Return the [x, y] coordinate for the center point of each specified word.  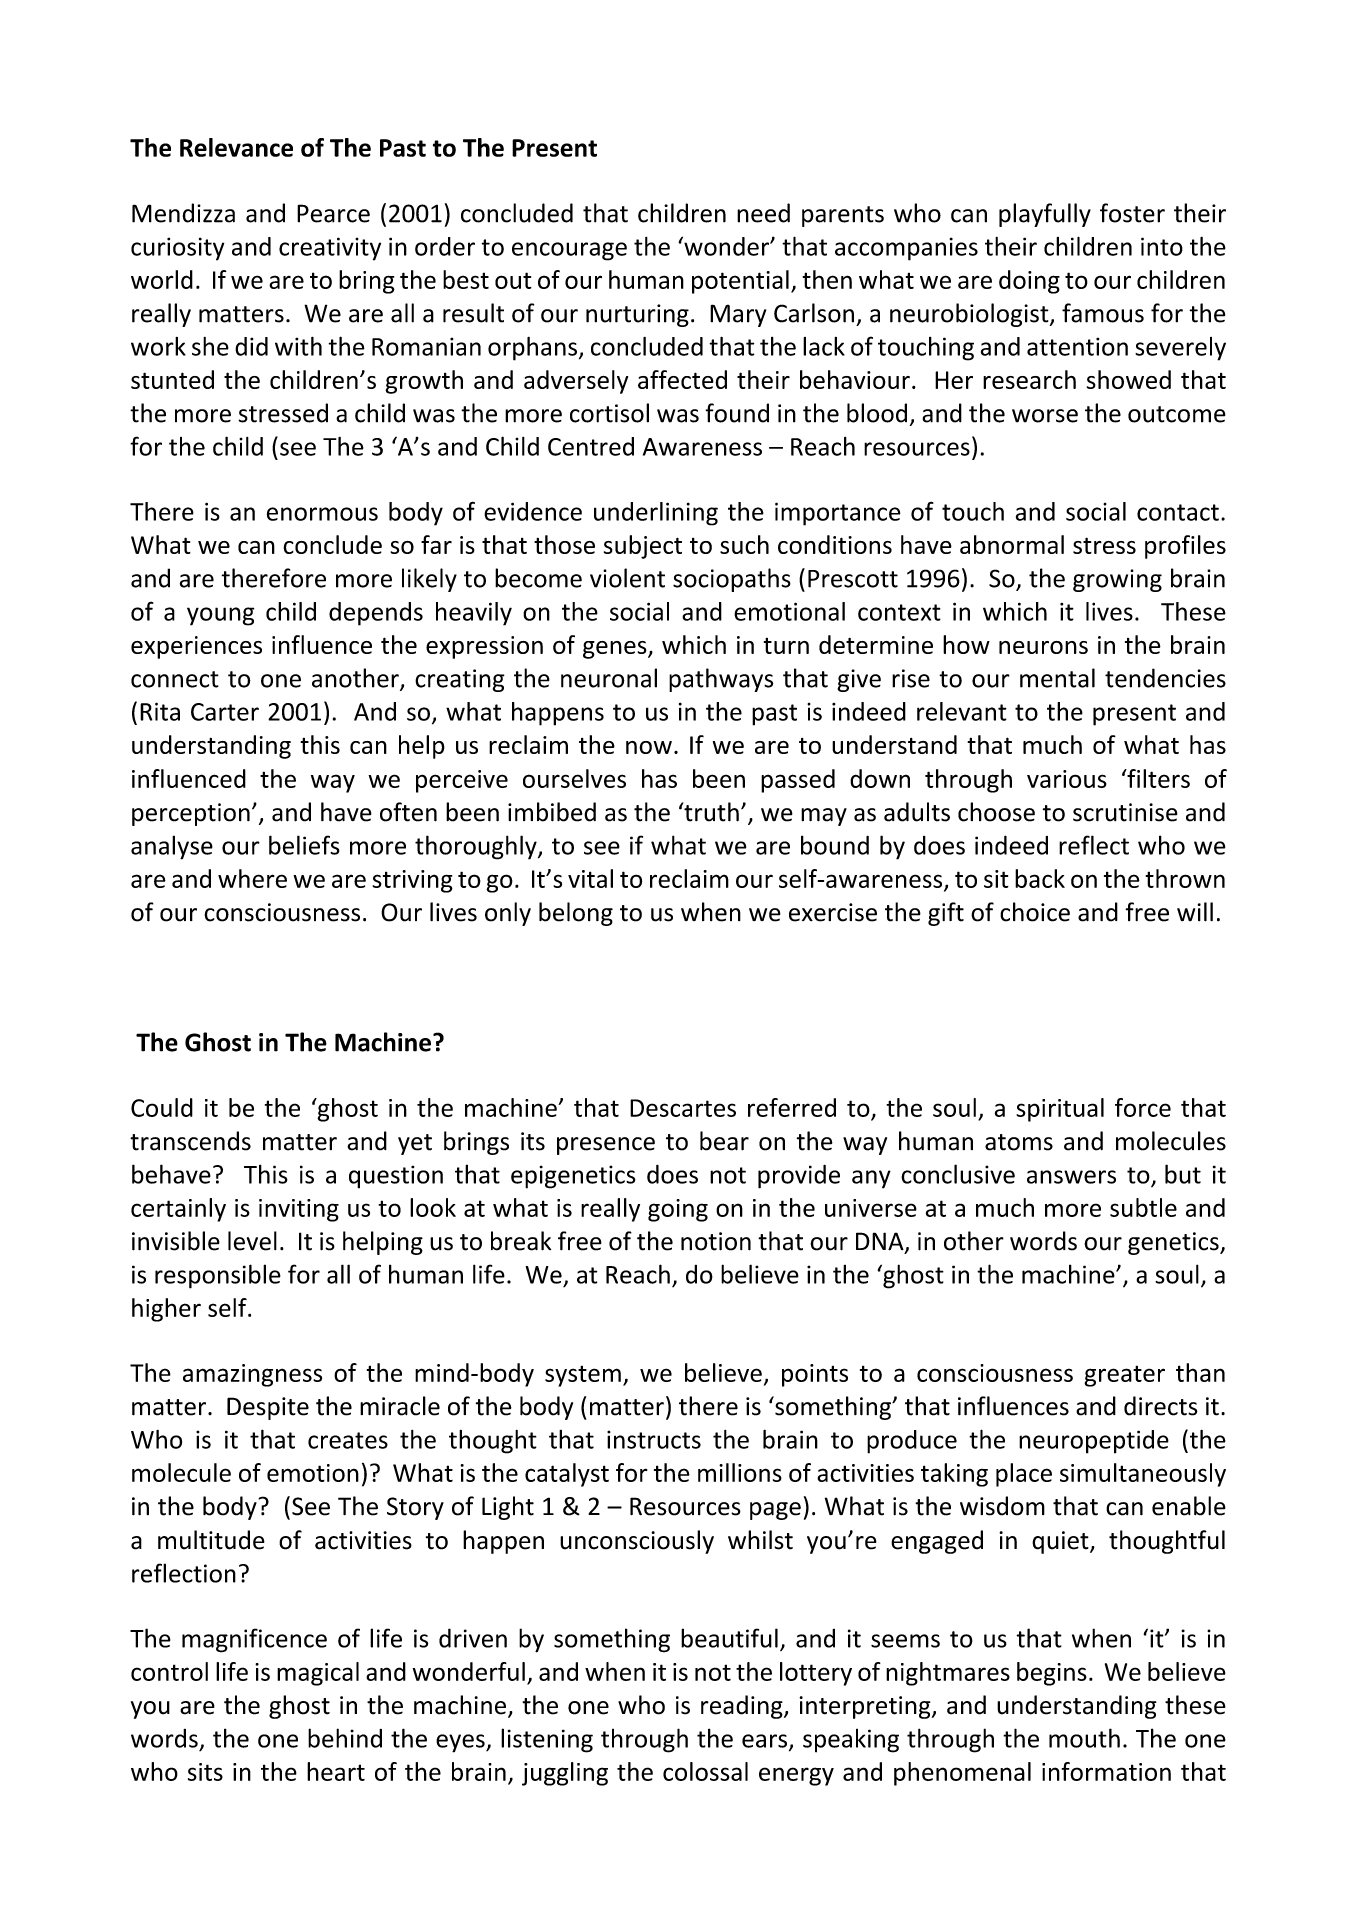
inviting [299, 1210]
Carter [225, 712]
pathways [721, 680]
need [763, 213]
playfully [1045, 215]
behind [345, 1738]
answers [1071, 1177]
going [678, 1210]
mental [1057, 678]
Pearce [333, 213]
